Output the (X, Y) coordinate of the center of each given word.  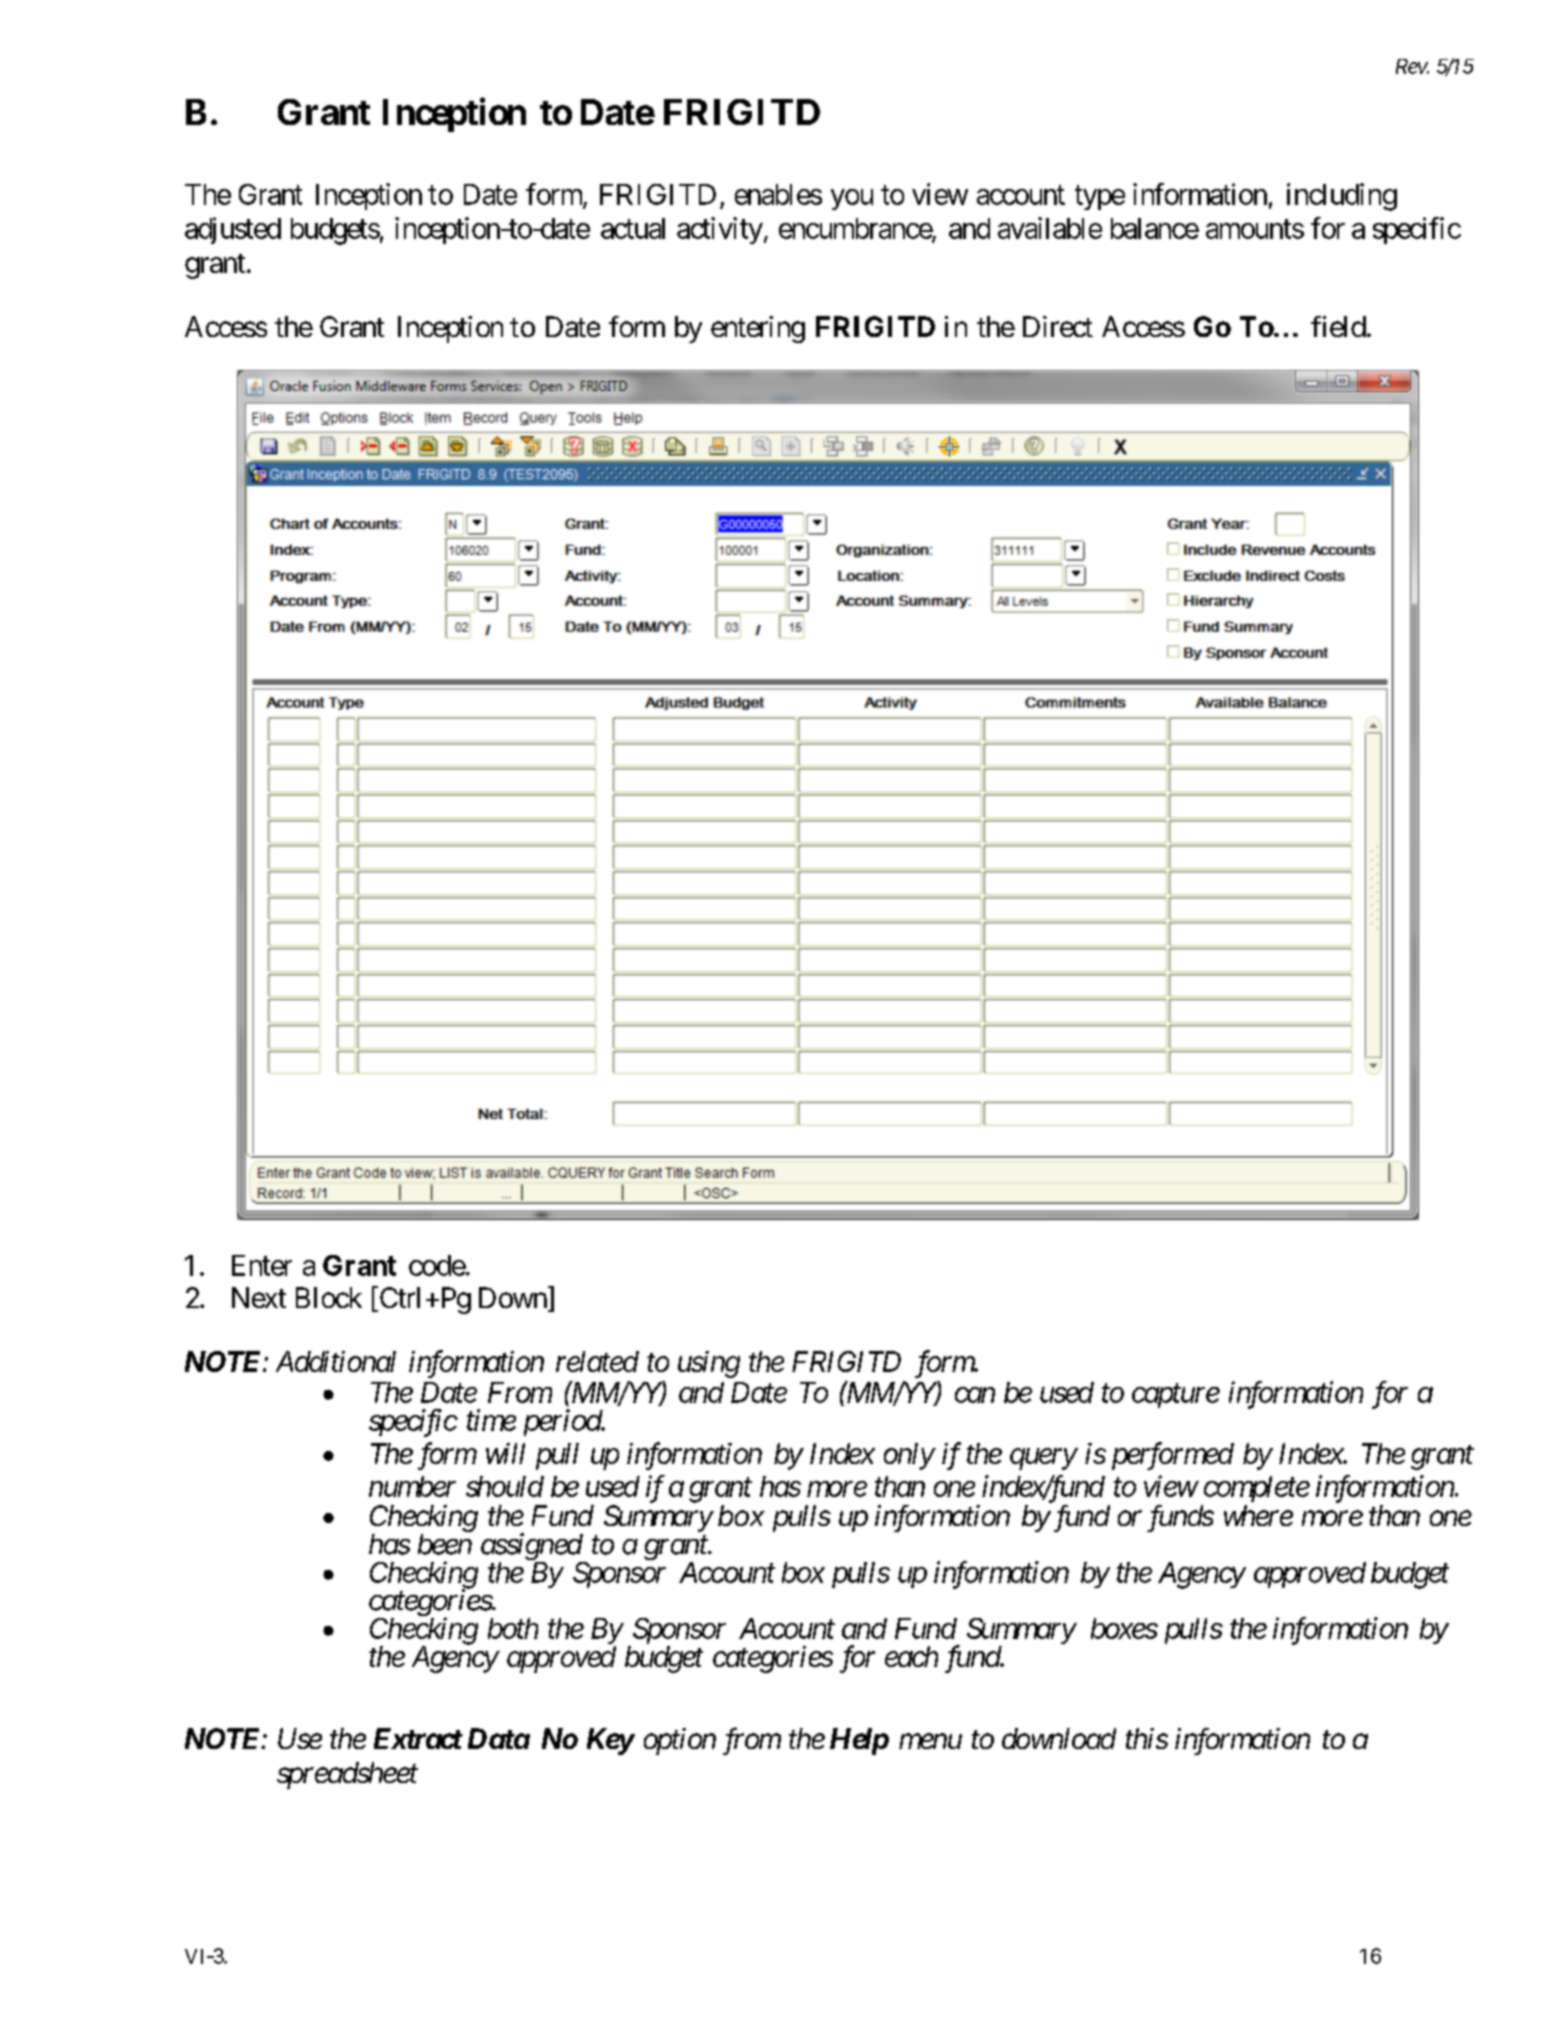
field (1338, 326)
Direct (1058, 326)
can (975, 1395)
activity (720, 230)
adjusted (233, 230)
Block (329, 1297)
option (680, 1741)
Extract (418, 1738)
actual (633, 228)
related (597, 1361)
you (852, 199)
